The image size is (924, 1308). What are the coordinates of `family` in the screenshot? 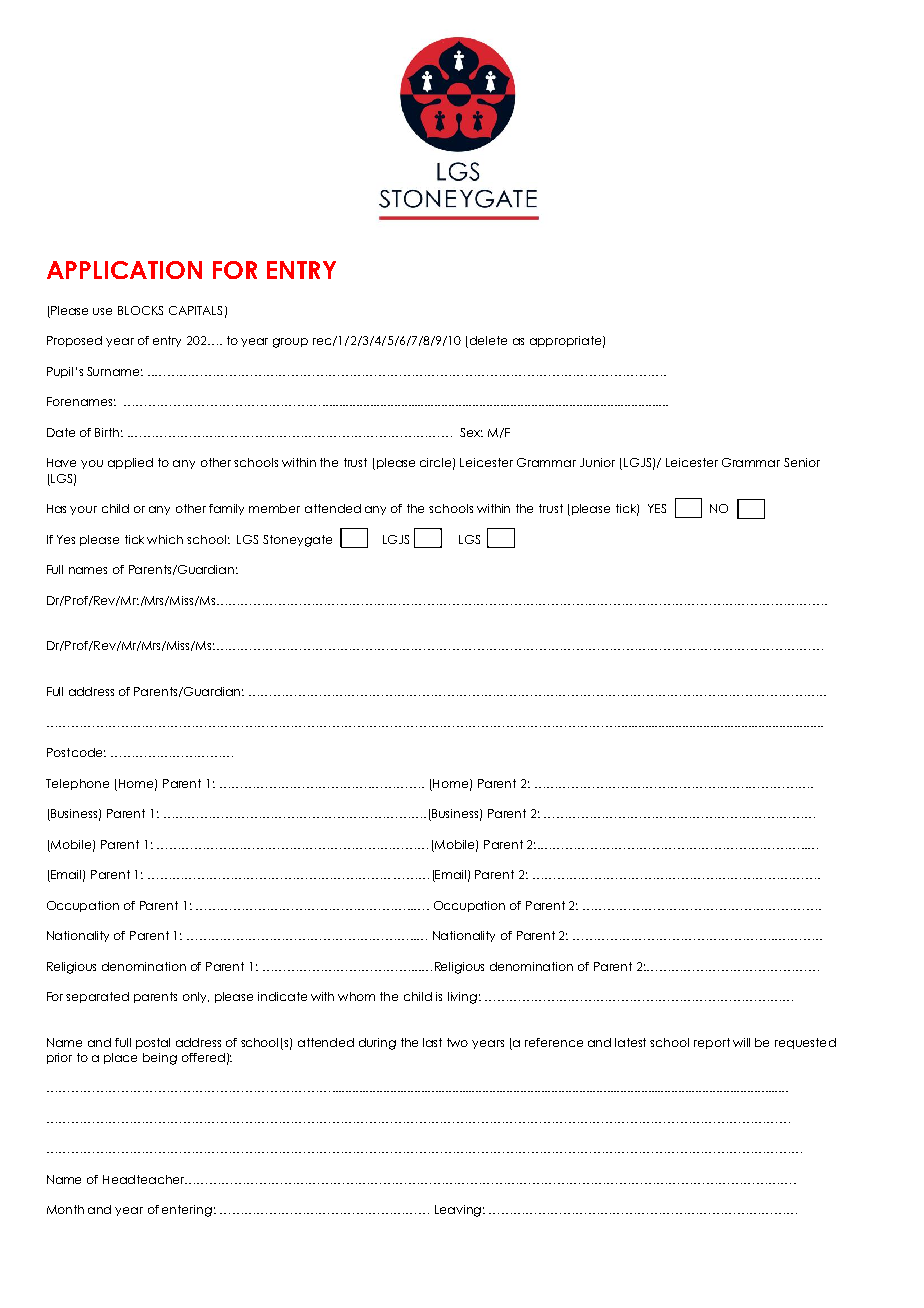 It's located at (226, 509).
